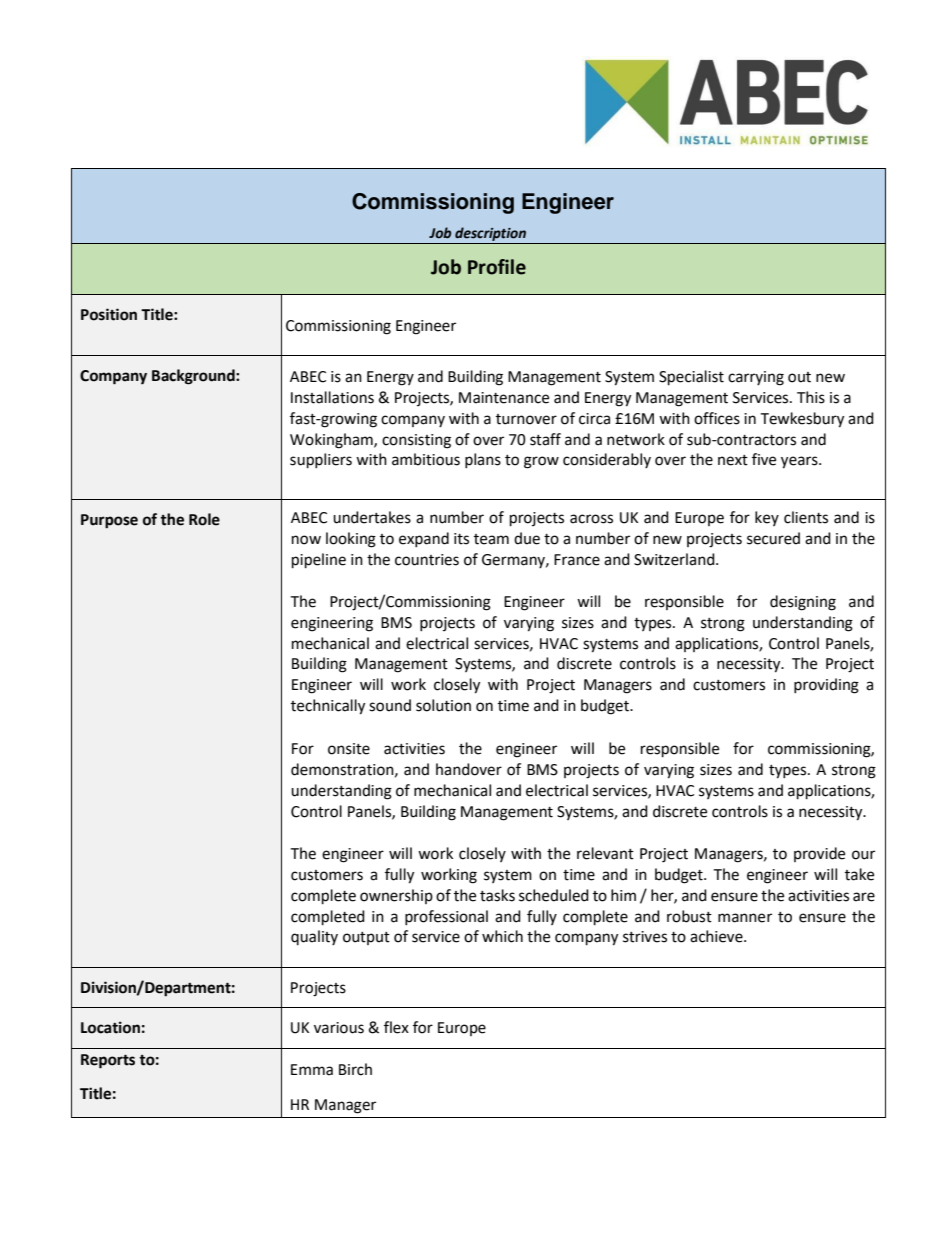 Image resolution: width=952 pixels, height=1233 pixels. What do you see at coordinates (110, 1027) in the screenshot?
I see `Location` at bounding box center [110, 1027].
